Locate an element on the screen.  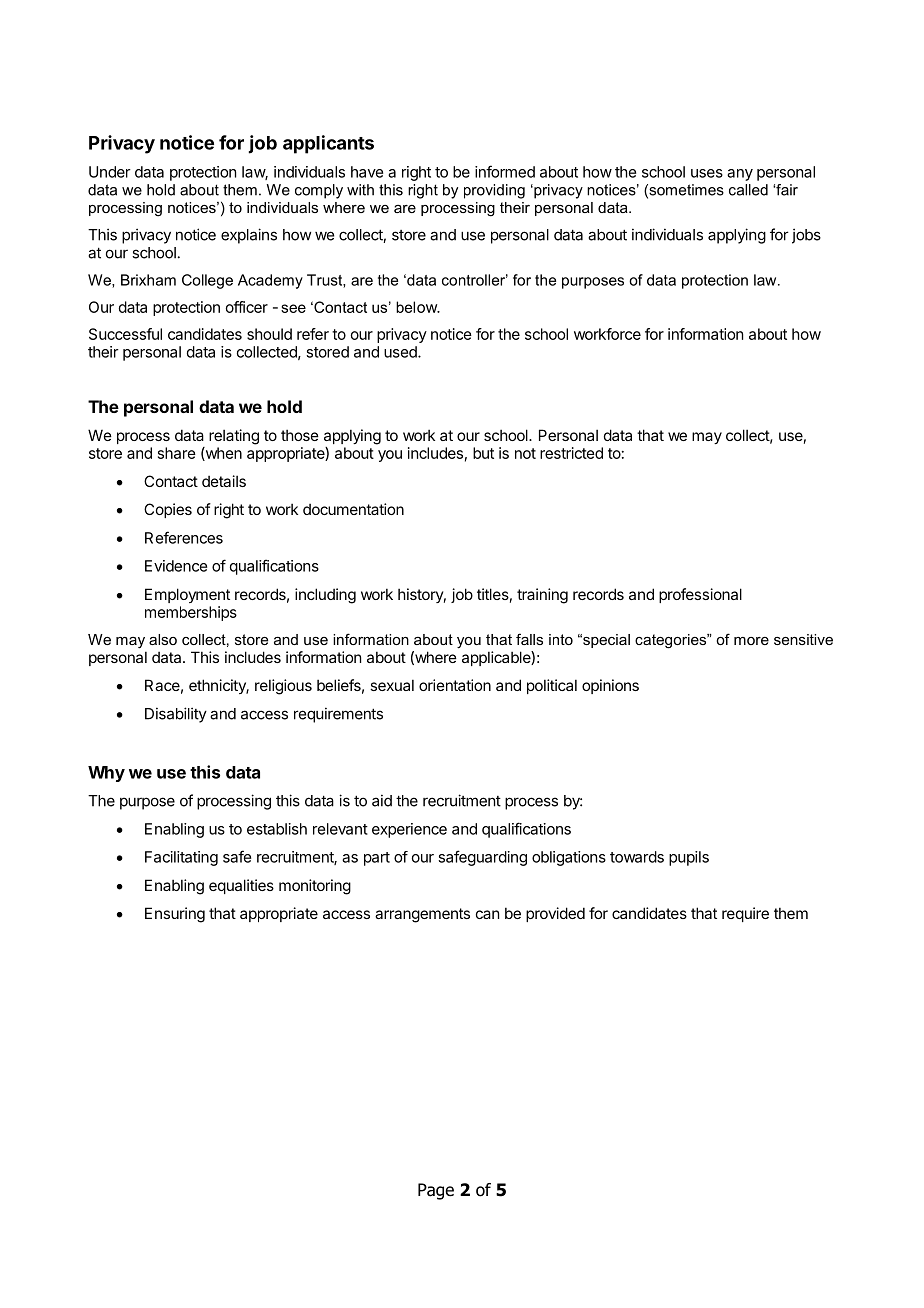
arrangements is located at coordinates (422, 915).
